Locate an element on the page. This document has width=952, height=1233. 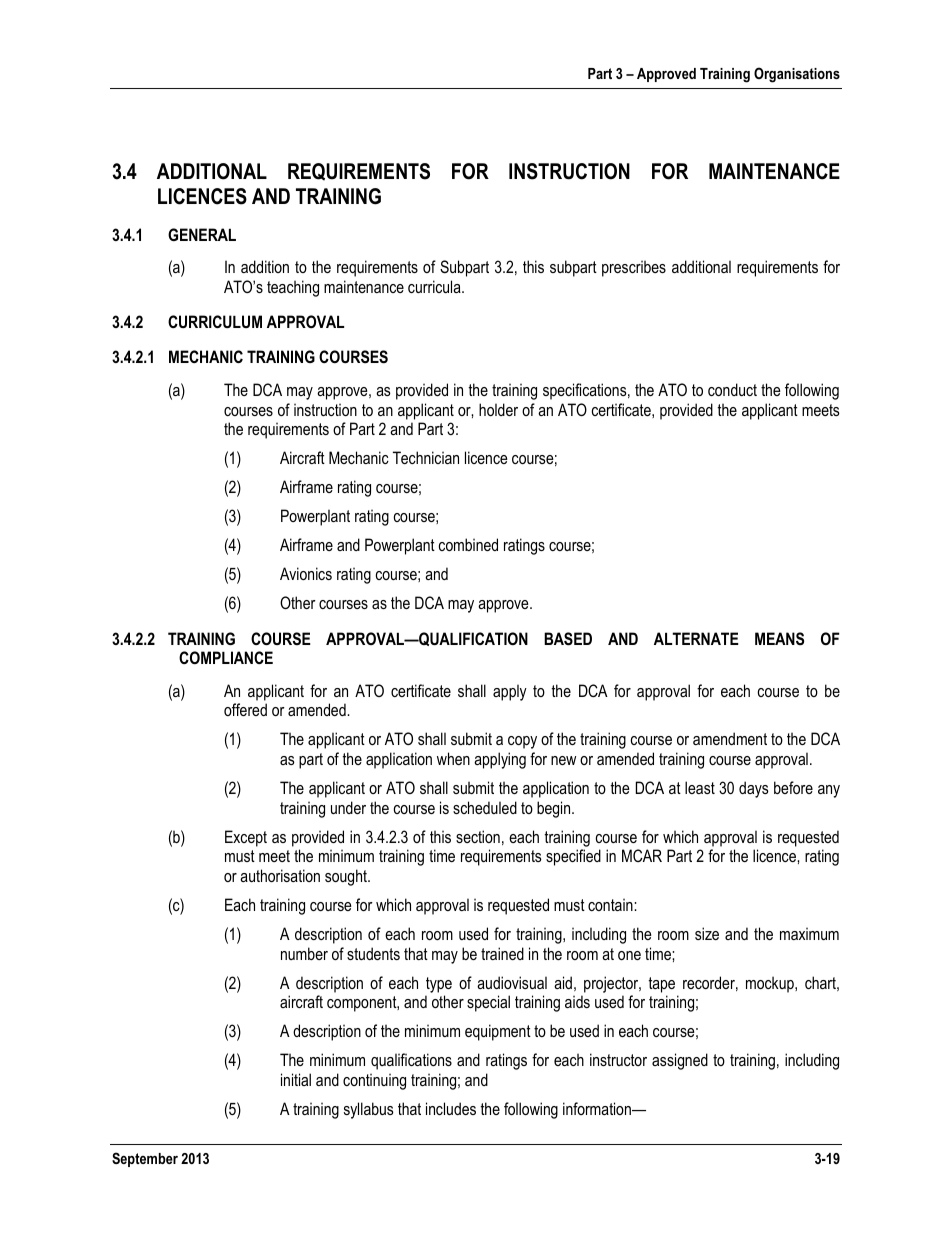
GENERAL is located at coordinates (202, 234).
